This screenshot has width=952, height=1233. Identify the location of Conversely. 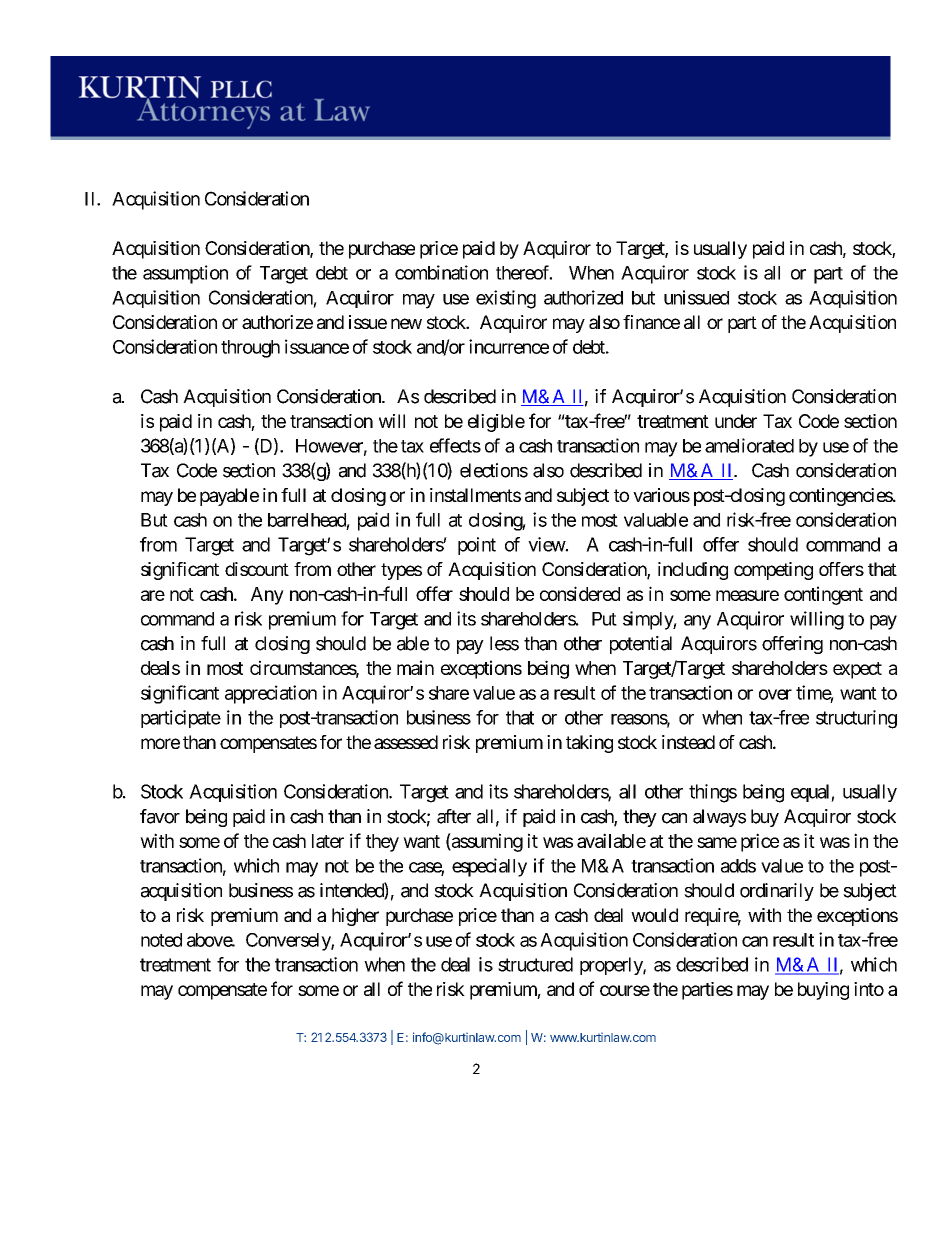
(289, 942).
